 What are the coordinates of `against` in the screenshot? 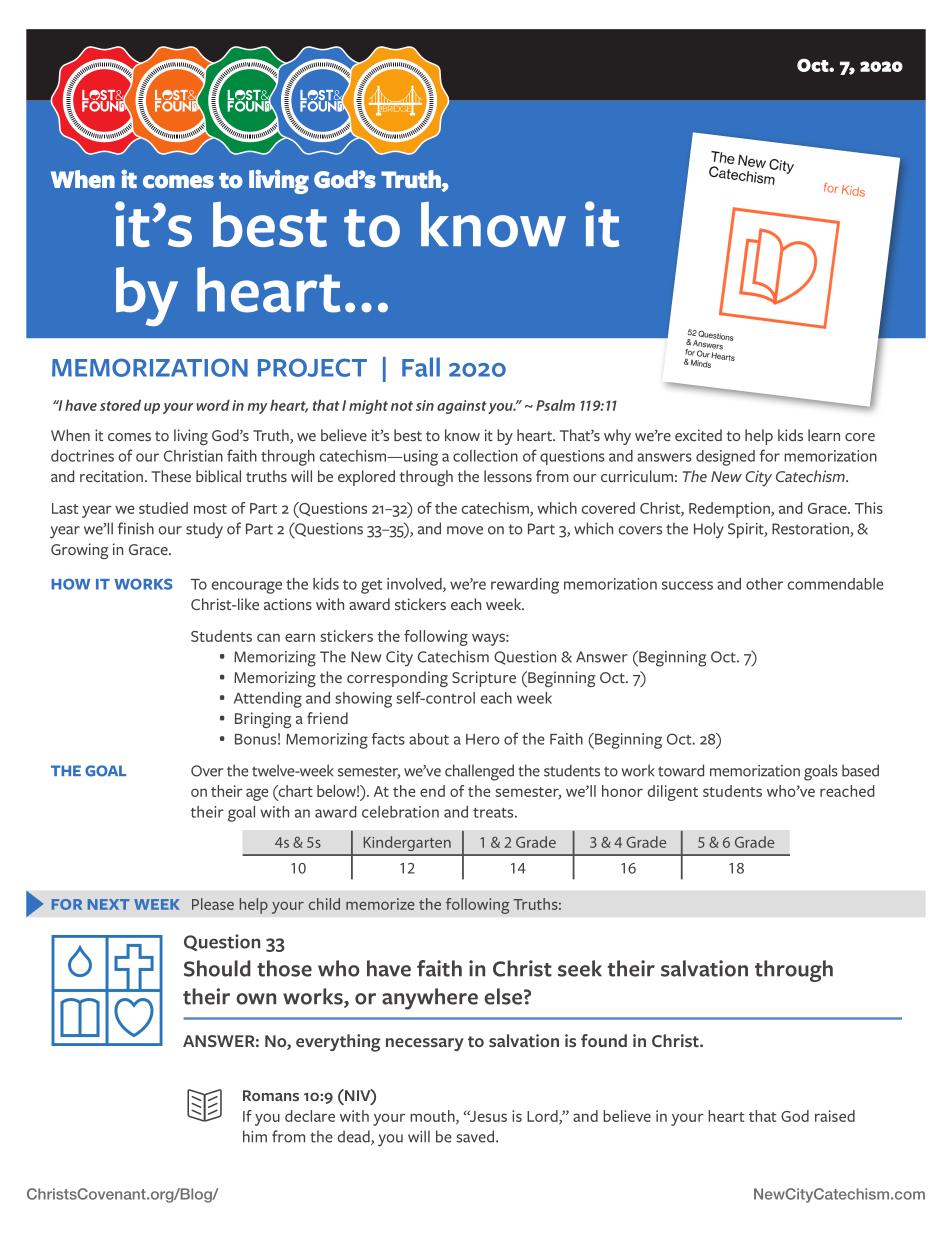 It's located at (462, 407).
